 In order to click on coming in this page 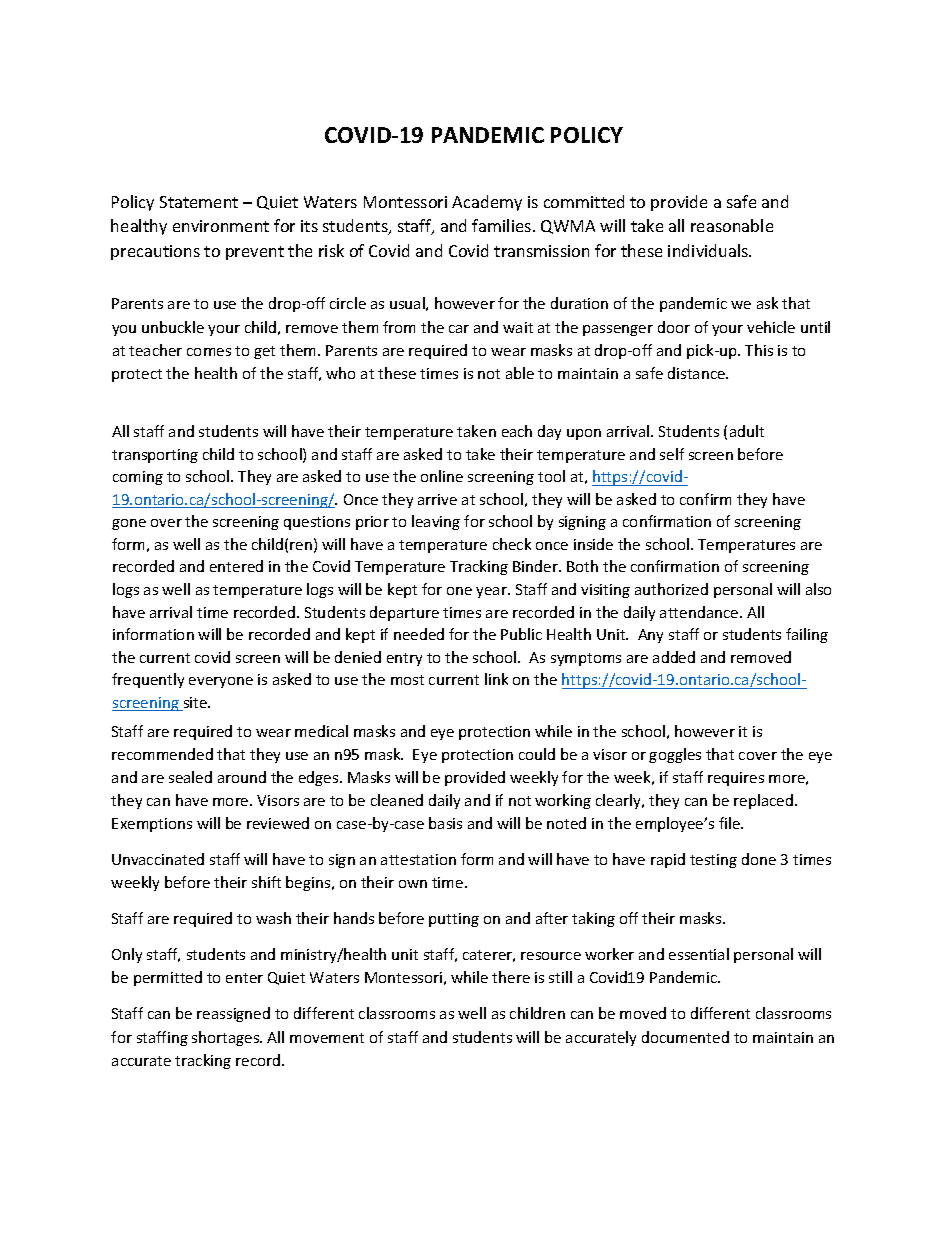, I will do `click(138, 478)`.
